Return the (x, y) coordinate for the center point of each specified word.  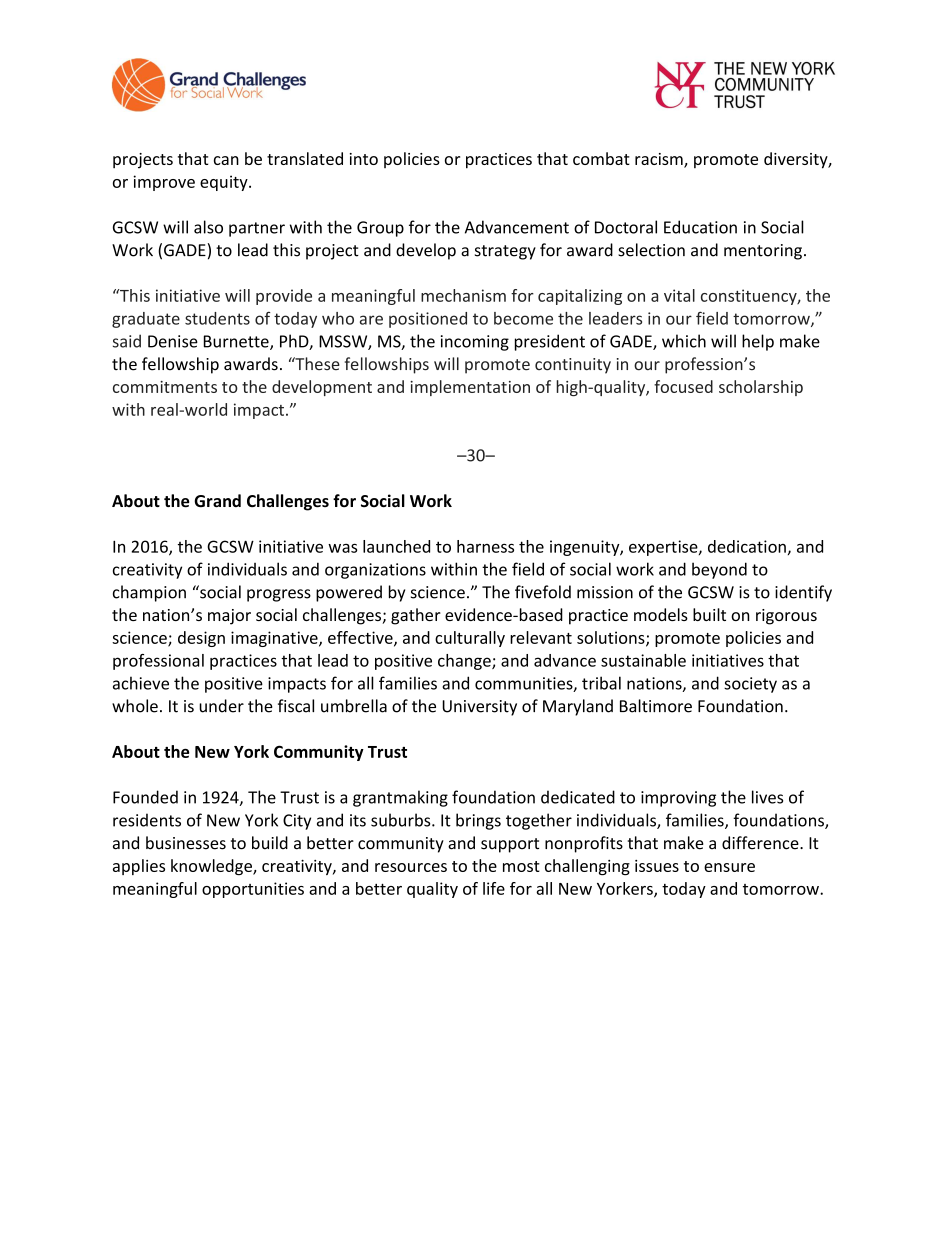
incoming (475, 343)
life (494, 888)
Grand (217, 501)
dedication (747, 546)
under (221, 706)
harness (485, 546)
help (758, 342)
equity (225, 183)
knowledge (212, 867)
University (479, 708)
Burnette (237, 342)
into (364, 159)
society (750, 685)
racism (660, 160)
